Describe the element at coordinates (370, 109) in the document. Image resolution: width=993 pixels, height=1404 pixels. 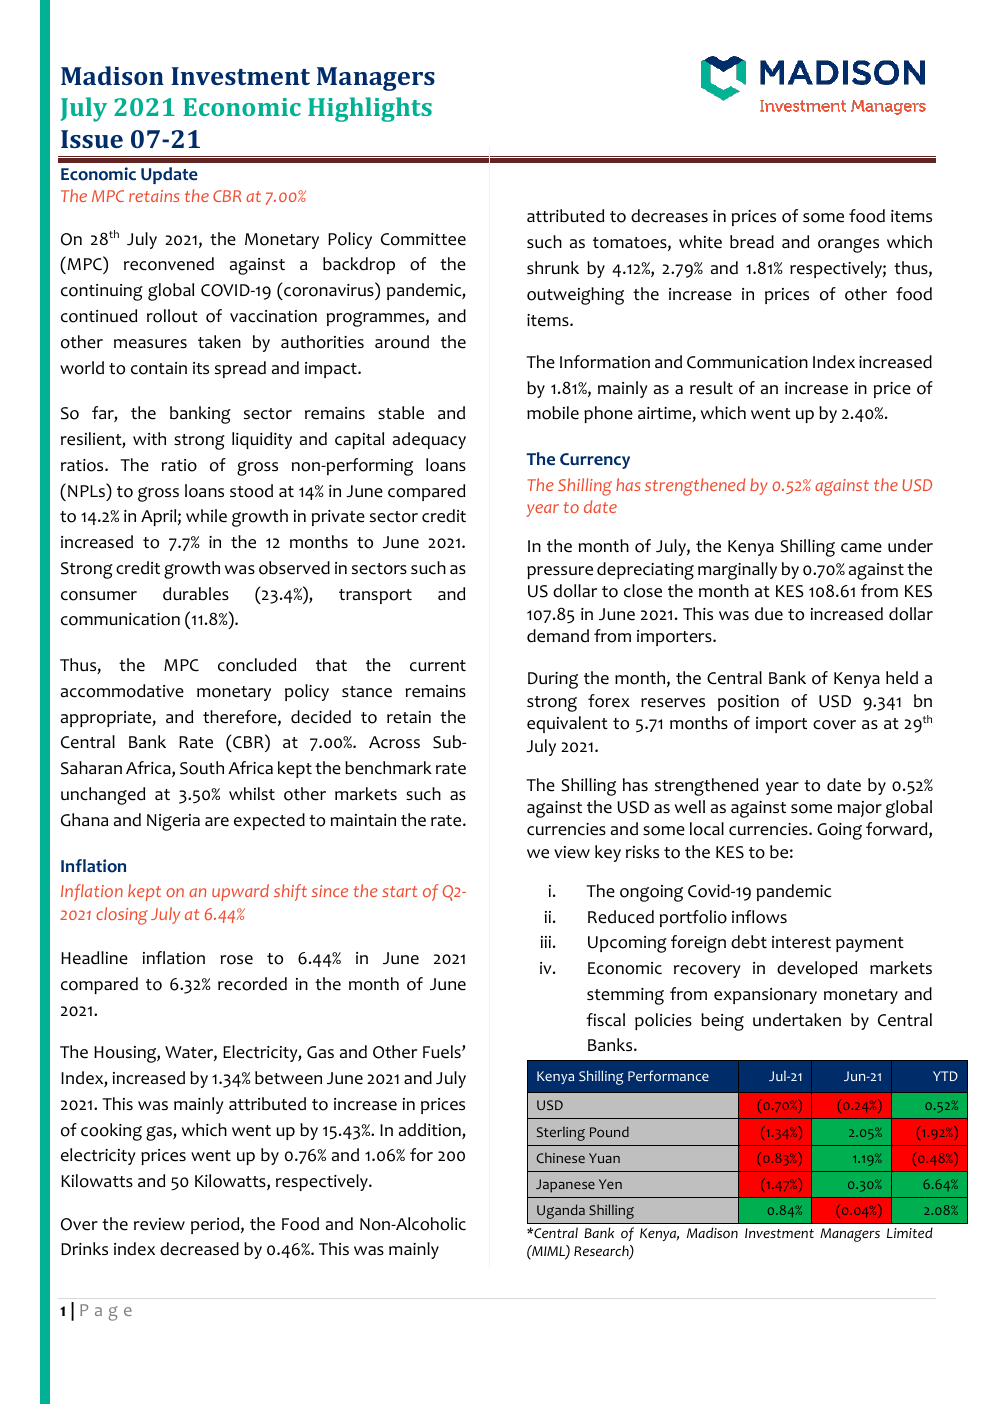
I see `Highlights` at that location.
